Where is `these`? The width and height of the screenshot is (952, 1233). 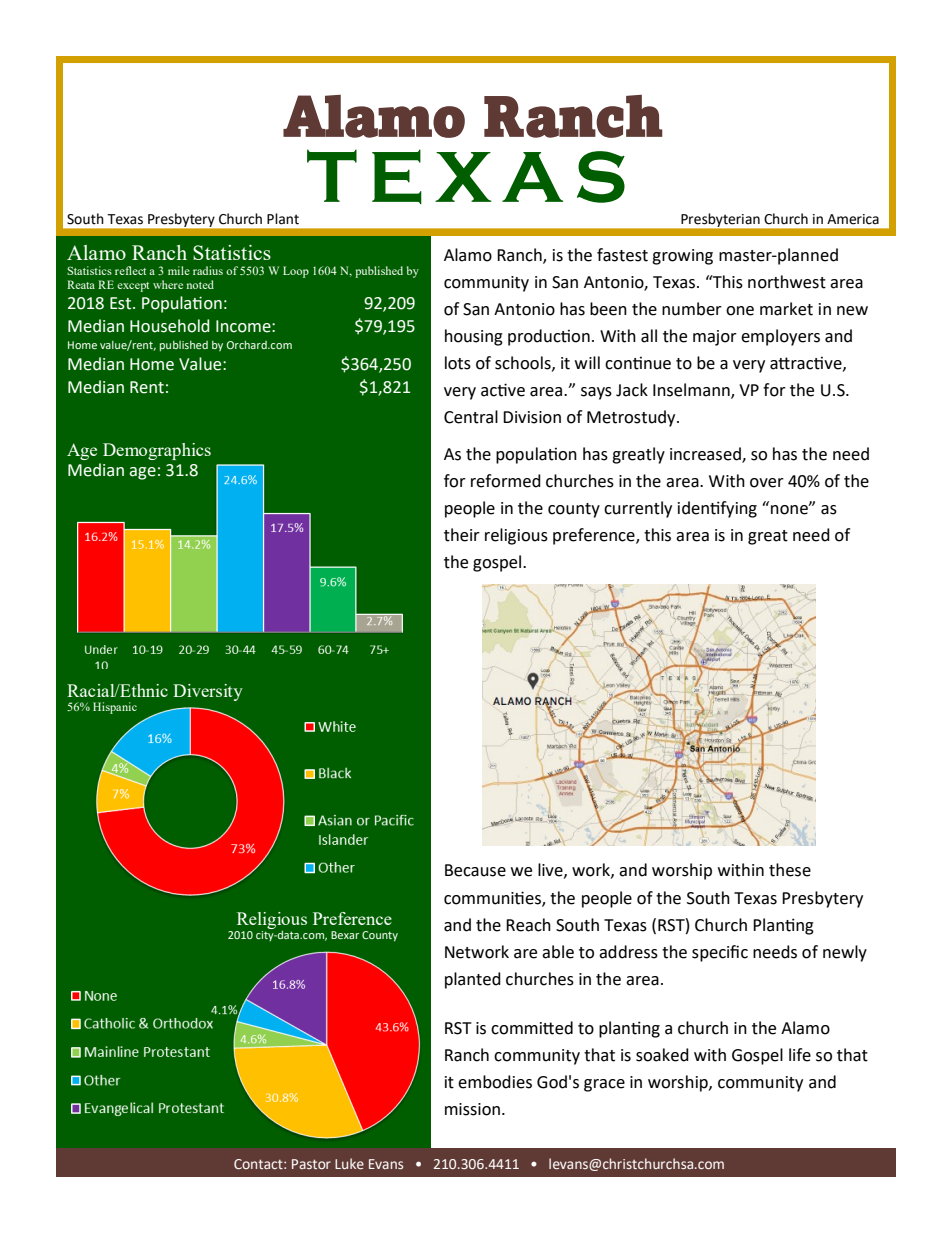 these is located at coordinates (790, 870).
